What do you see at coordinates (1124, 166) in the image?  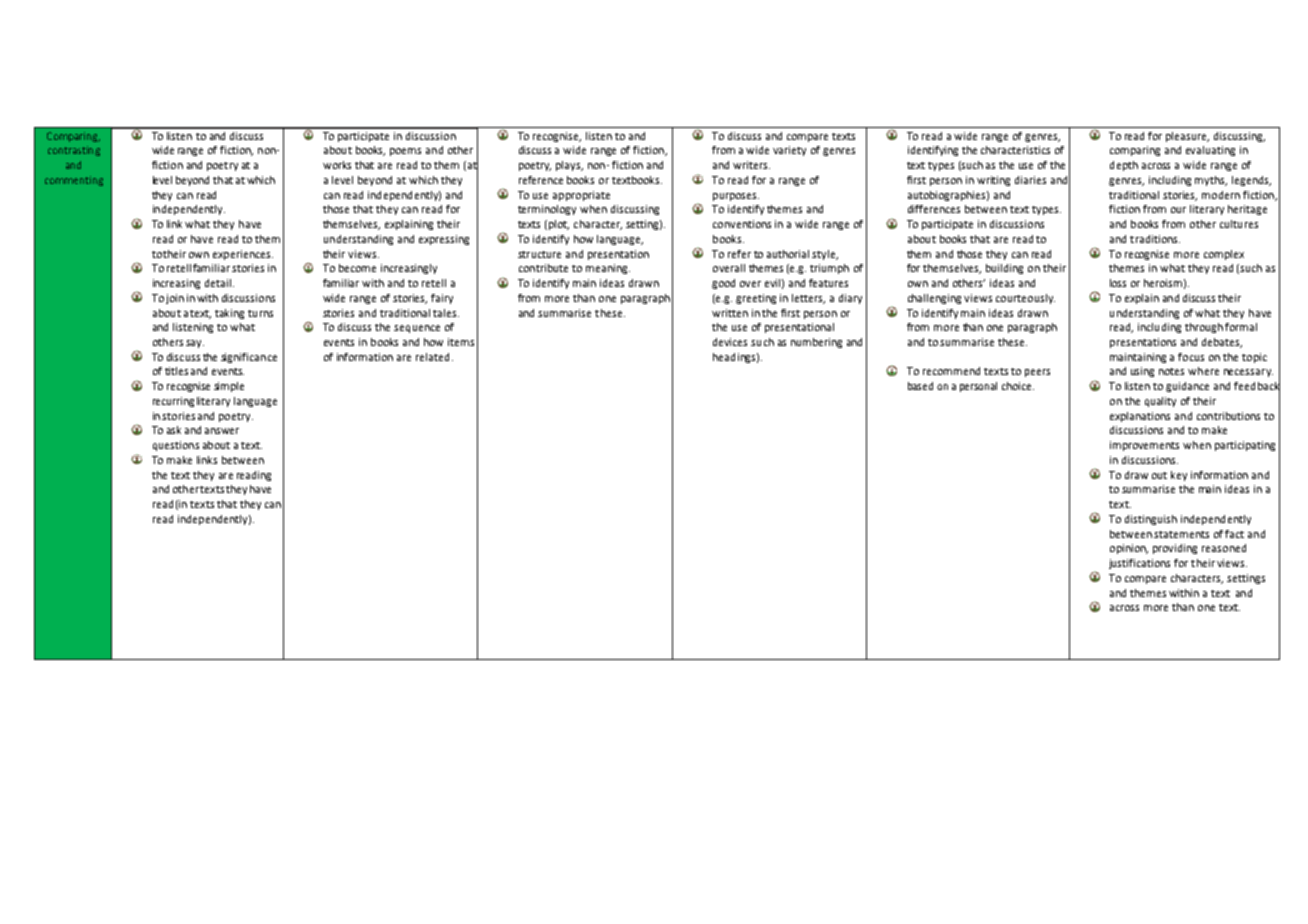 I see `depth` at bounding box center [1124, 166].
